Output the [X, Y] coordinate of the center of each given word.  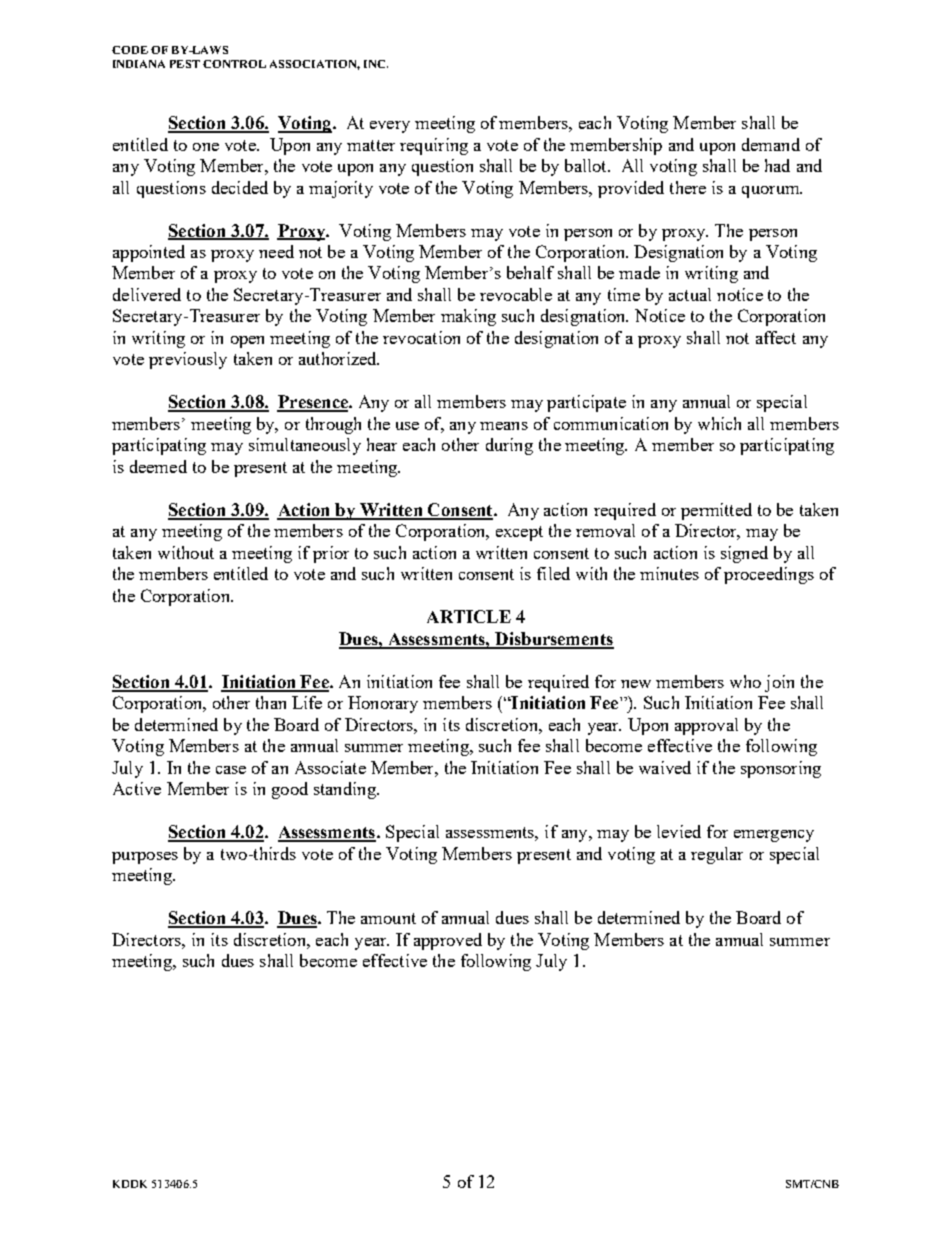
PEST [185, 64]
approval [706, 726]
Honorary [383, 704]
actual [690, 294]
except [519, 533]
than [271, 702]
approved [448, 941]
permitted [716, 511]
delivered [147, 294]
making [468, 317]
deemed [158, 466]
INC [374, 64]
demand [771, 144]
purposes [145, 858]
